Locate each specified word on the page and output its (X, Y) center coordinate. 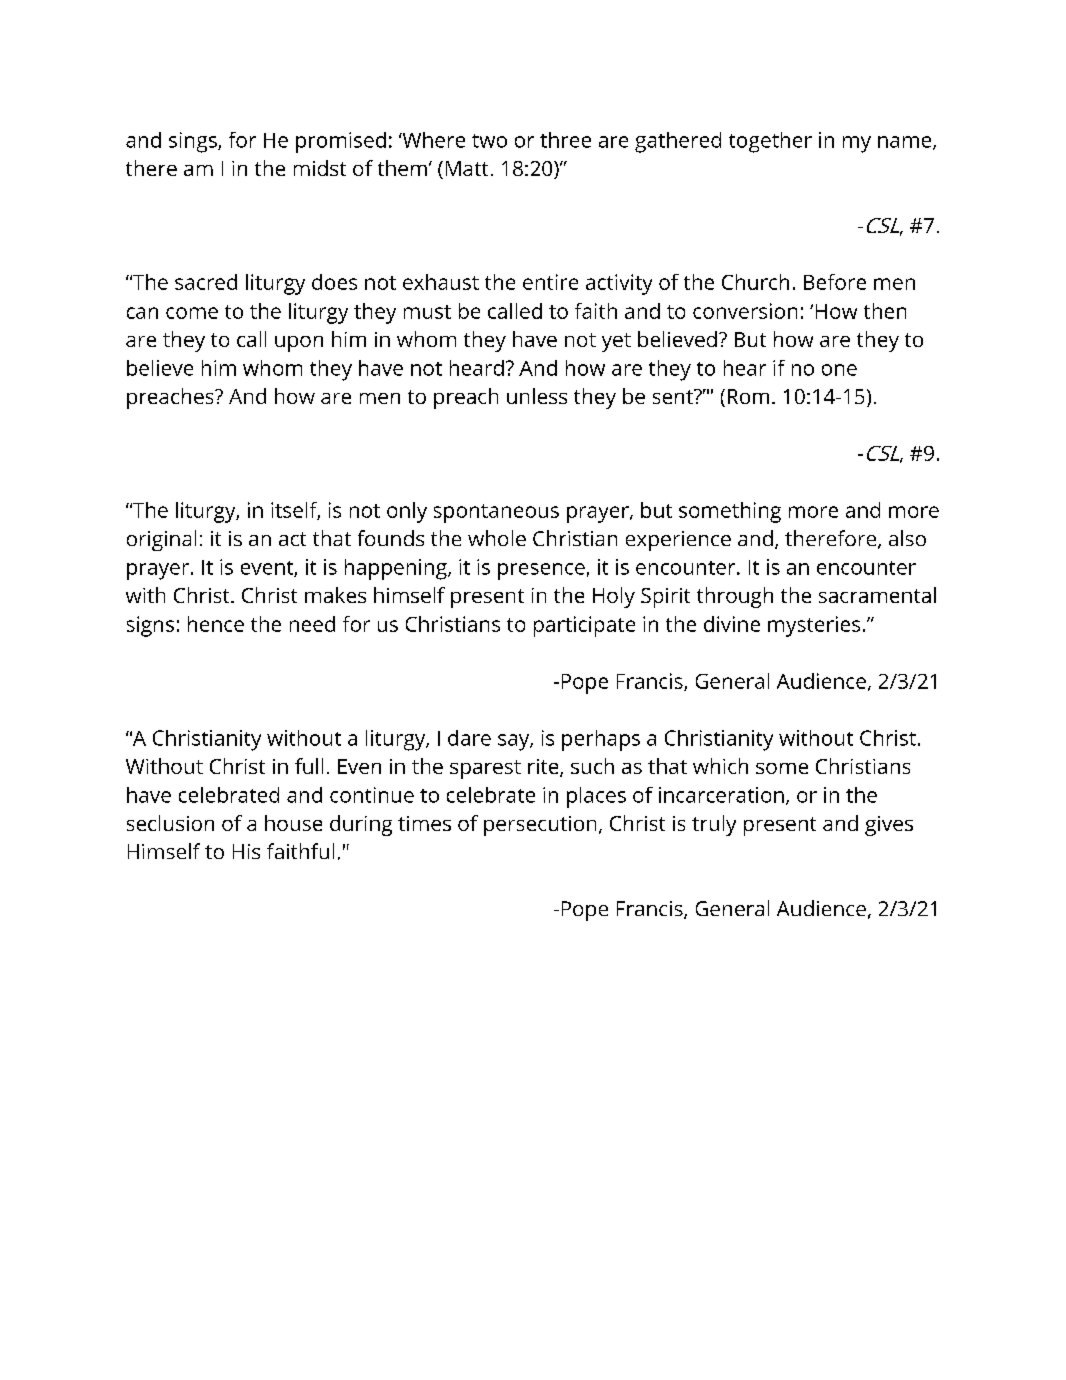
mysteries (814, 626)
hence (216, 624)
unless (537, 396)
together (770, 142)
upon (299, 344)
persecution (540, 826)
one (839, 370)
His (246, 851)
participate (584, 626)
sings (194, 142)
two (489, 141)
